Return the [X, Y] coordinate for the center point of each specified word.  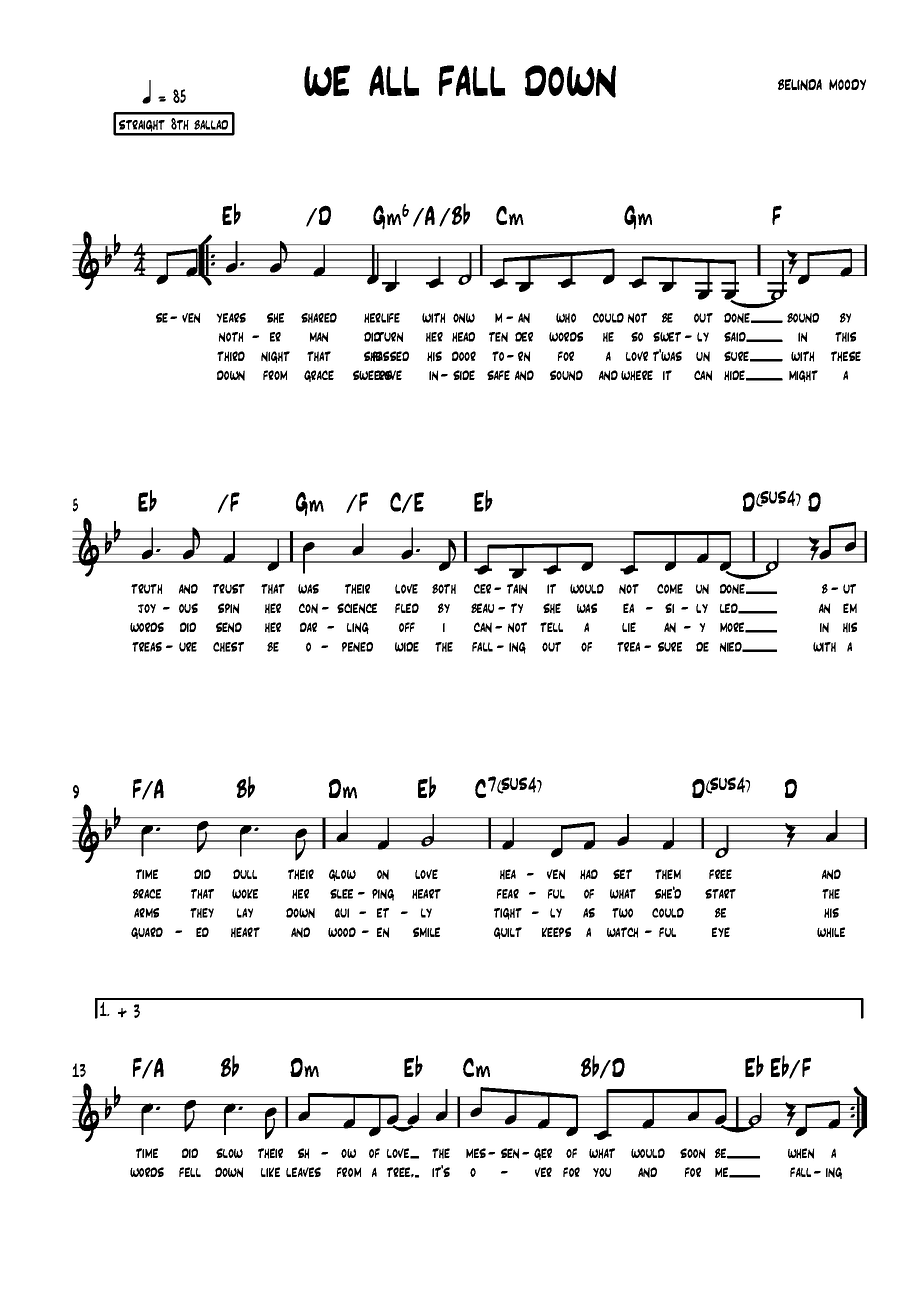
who [566, 318]
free [720, 874]
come [670, 589]
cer [482, 589]
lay [245, 913]
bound [803, 318]
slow [229, 1153]
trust [229, 589]
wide [407, 647]
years [231, 318]
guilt [508, 933]
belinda [800, 85]
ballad [211, 125]
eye [721, 932]
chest [228, 647]
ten [498, 337]
